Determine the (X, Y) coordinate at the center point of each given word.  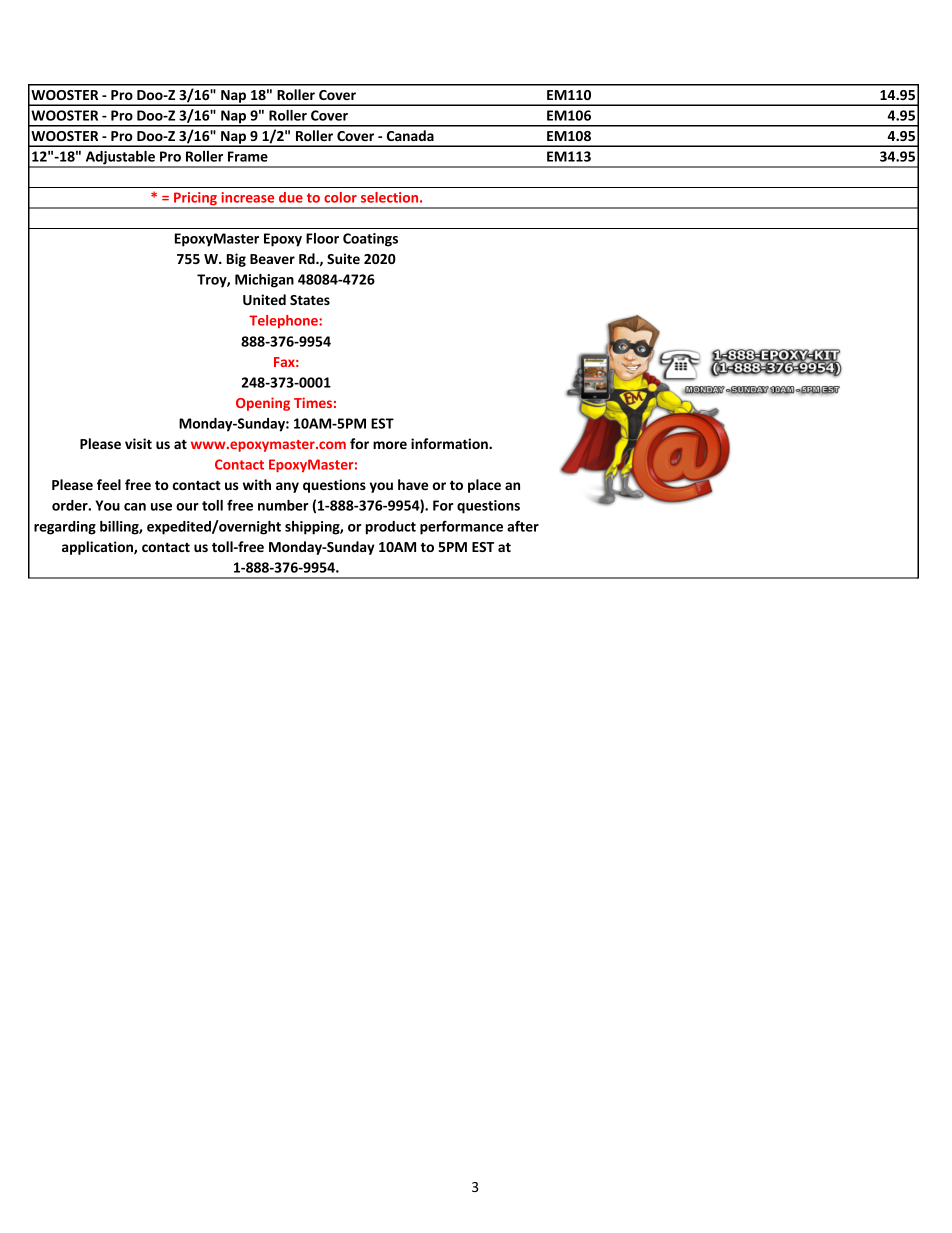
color (340, 197)
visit (138, 443)
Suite (343, 258)
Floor (322, 238)
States (310, 300)
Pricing (195, 200)
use (161, 507)
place (484, 486)
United (264, 299)
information (450, 443)
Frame (248, 156)
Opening (263, 404)
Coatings (370, 240)
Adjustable (120, 159)
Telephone (284, 321)
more (390, 445)
